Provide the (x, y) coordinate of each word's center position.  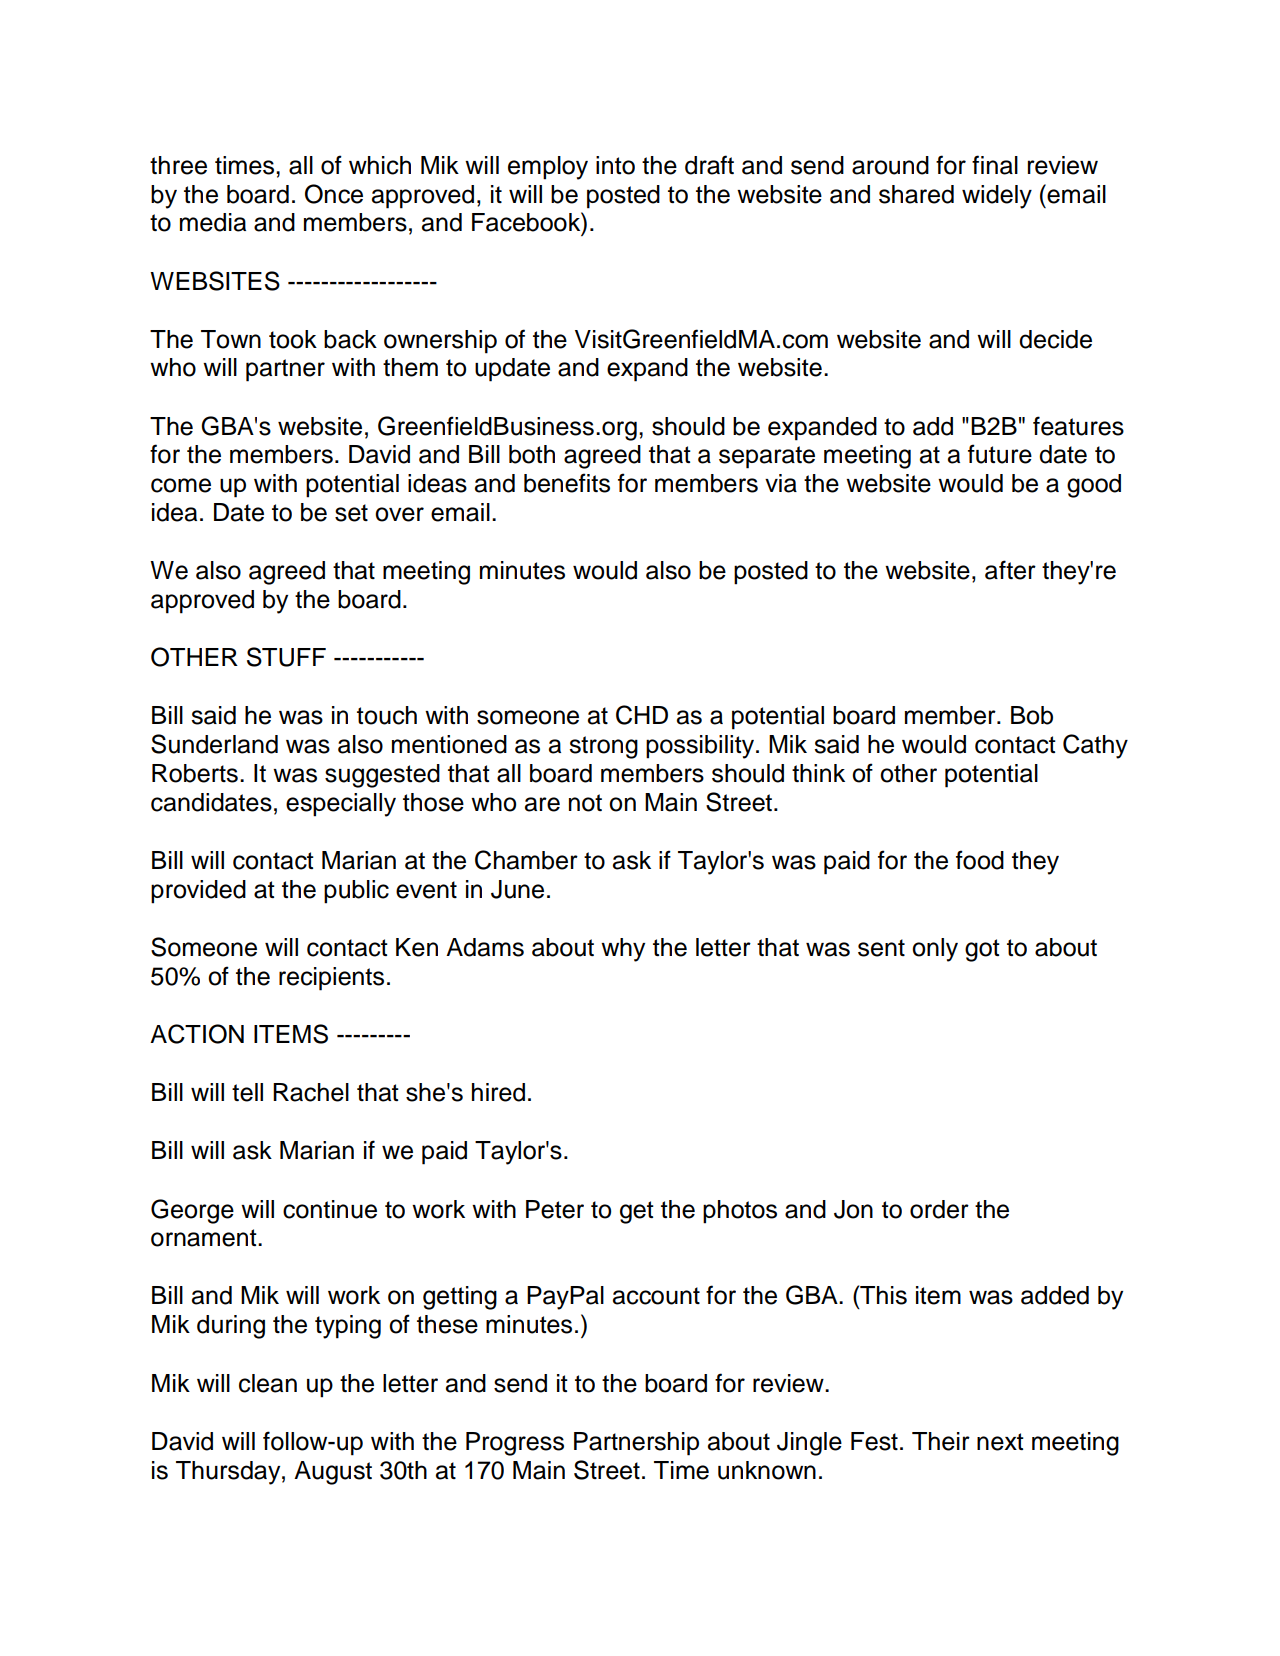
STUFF (286, 657)
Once (334, 194)
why (623, 950)
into (615, 165)
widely (997, 197)
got (982, 950)
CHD (642, 715)
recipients (331, 979)
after (1010, 570)
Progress (515, 1444)
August (333, 1473)
